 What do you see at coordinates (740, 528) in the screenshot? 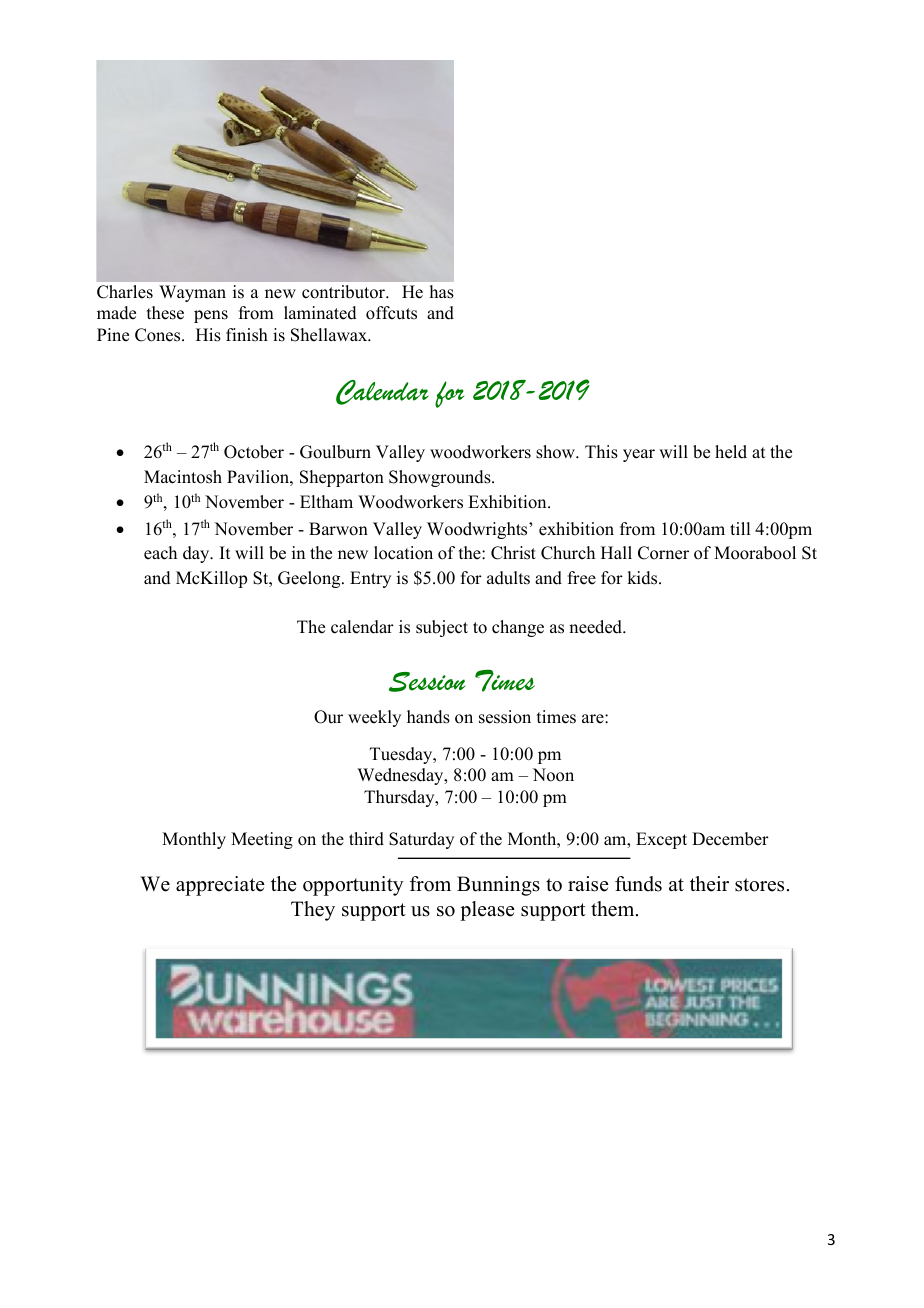
I see `till` at bounding box center [740, 528].
